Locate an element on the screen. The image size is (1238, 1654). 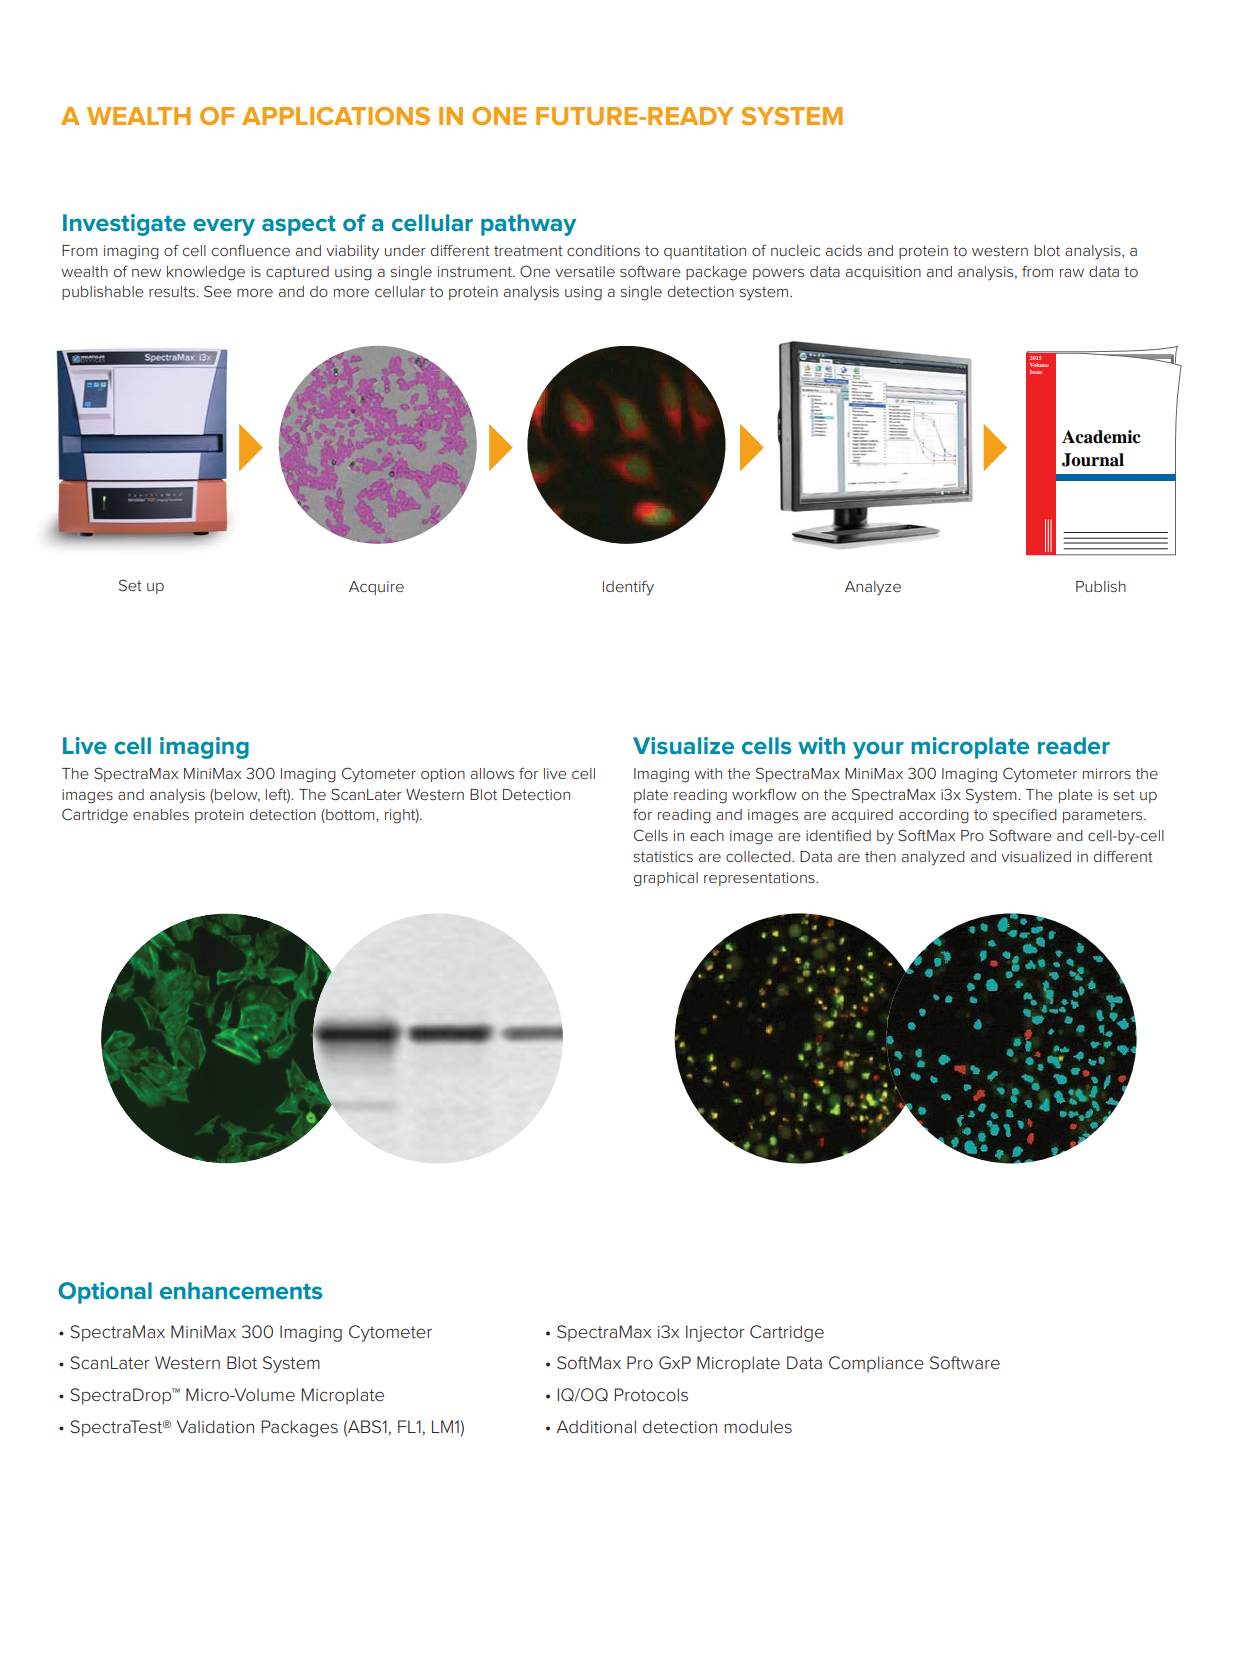
Protocols is located at coordinates (651, 1395).
